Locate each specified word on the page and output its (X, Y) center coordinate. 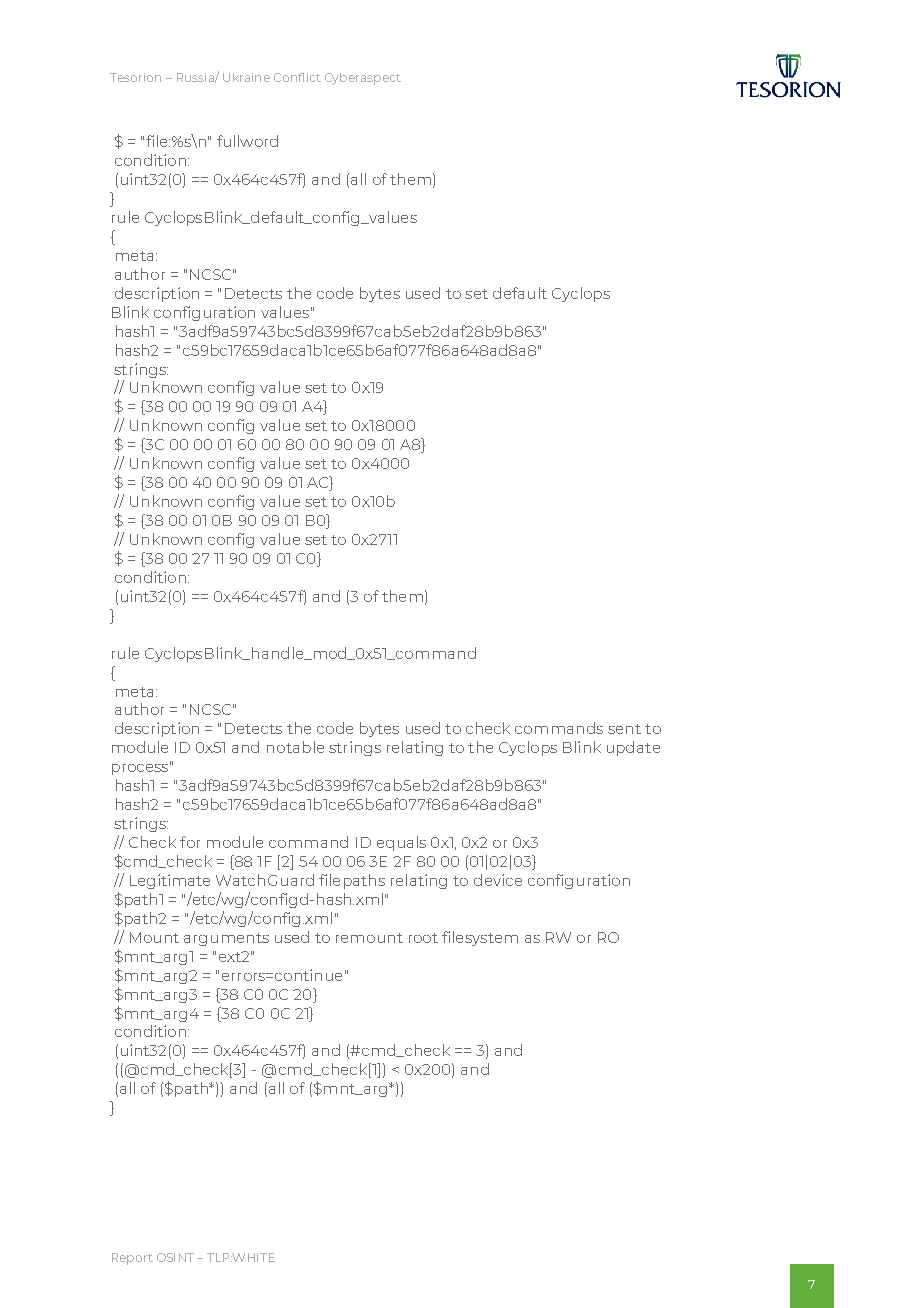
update (633, 748)
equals (401, 843)
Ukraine (246, 77)
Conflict (297, 77)
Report (132, 1259)
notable (295, 747)
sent (624, 729)
